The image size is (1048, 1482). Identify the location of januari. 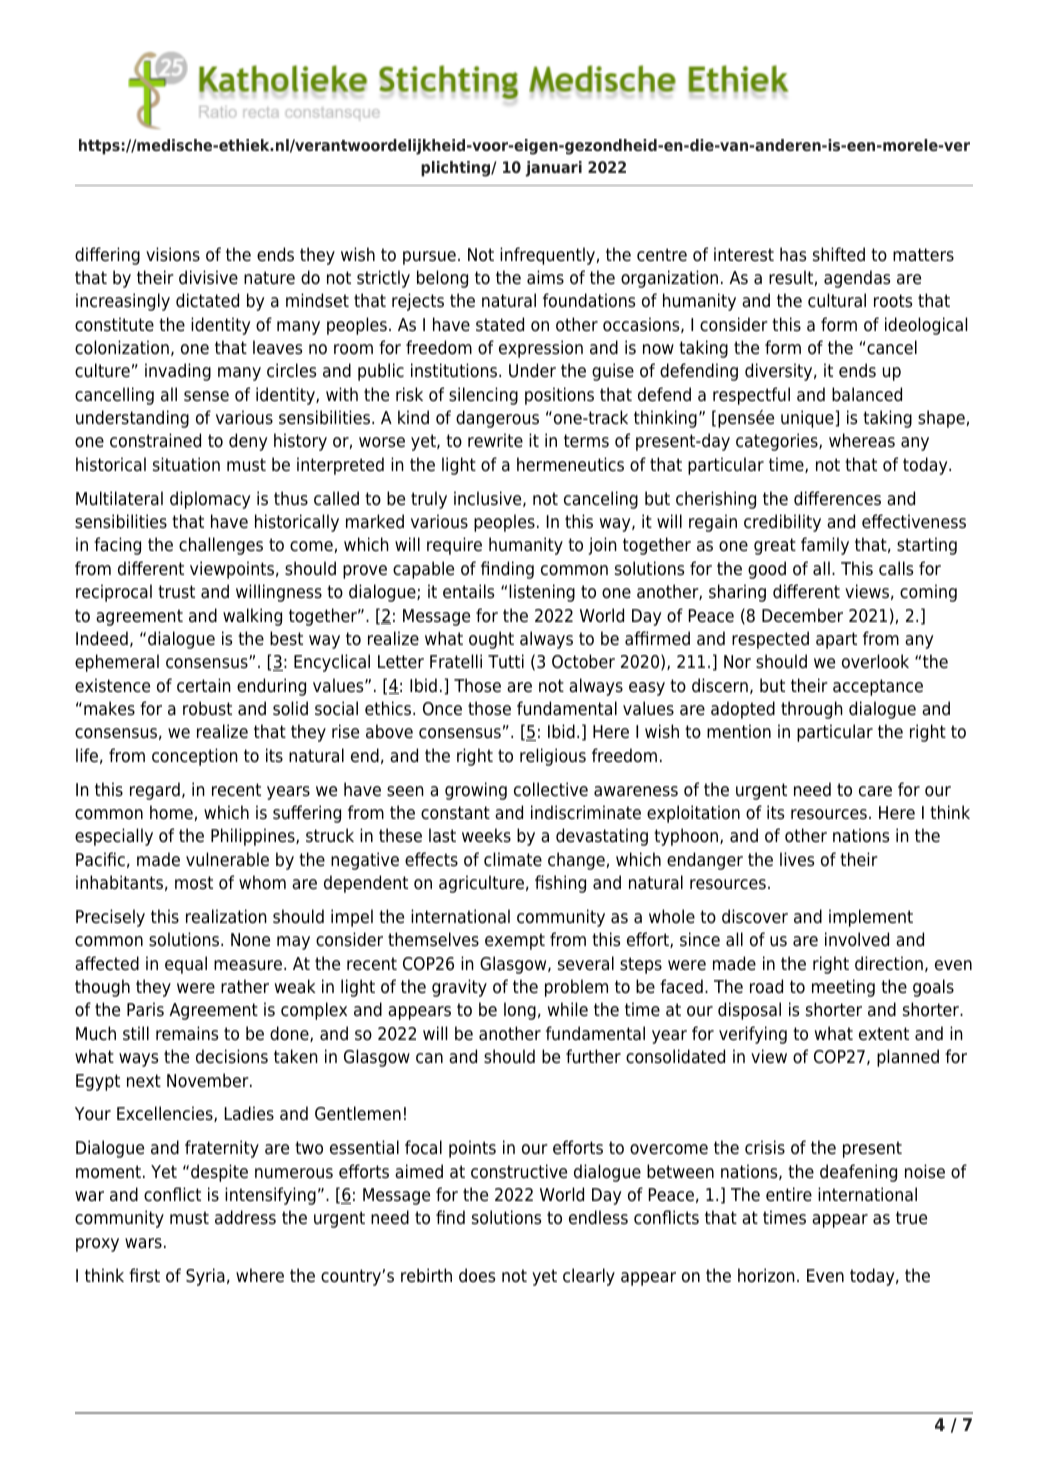
(553, 169).
